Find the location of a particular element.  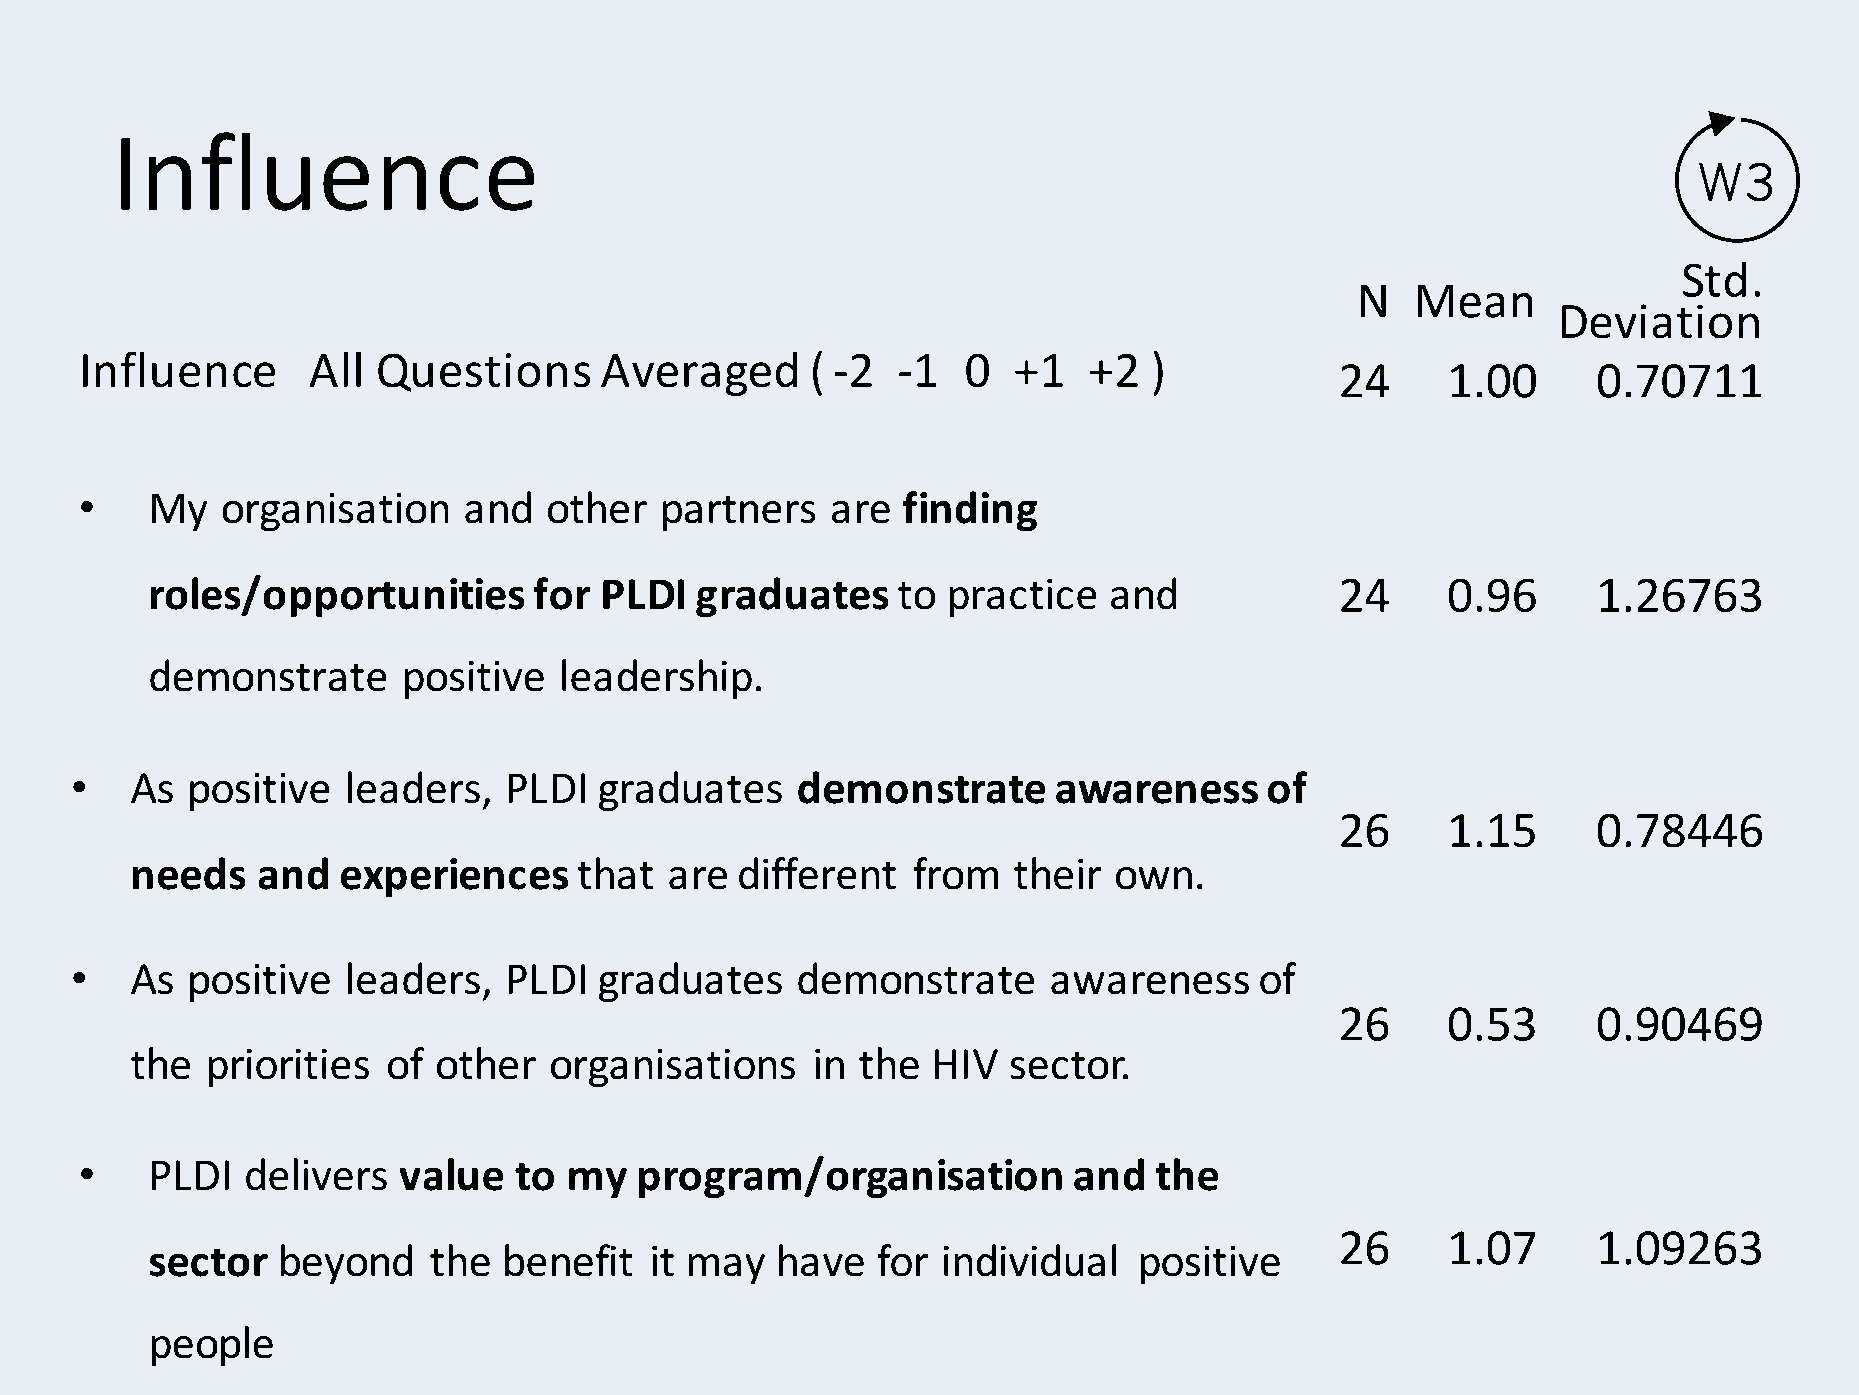

from is located at coordinates (956, 873).
